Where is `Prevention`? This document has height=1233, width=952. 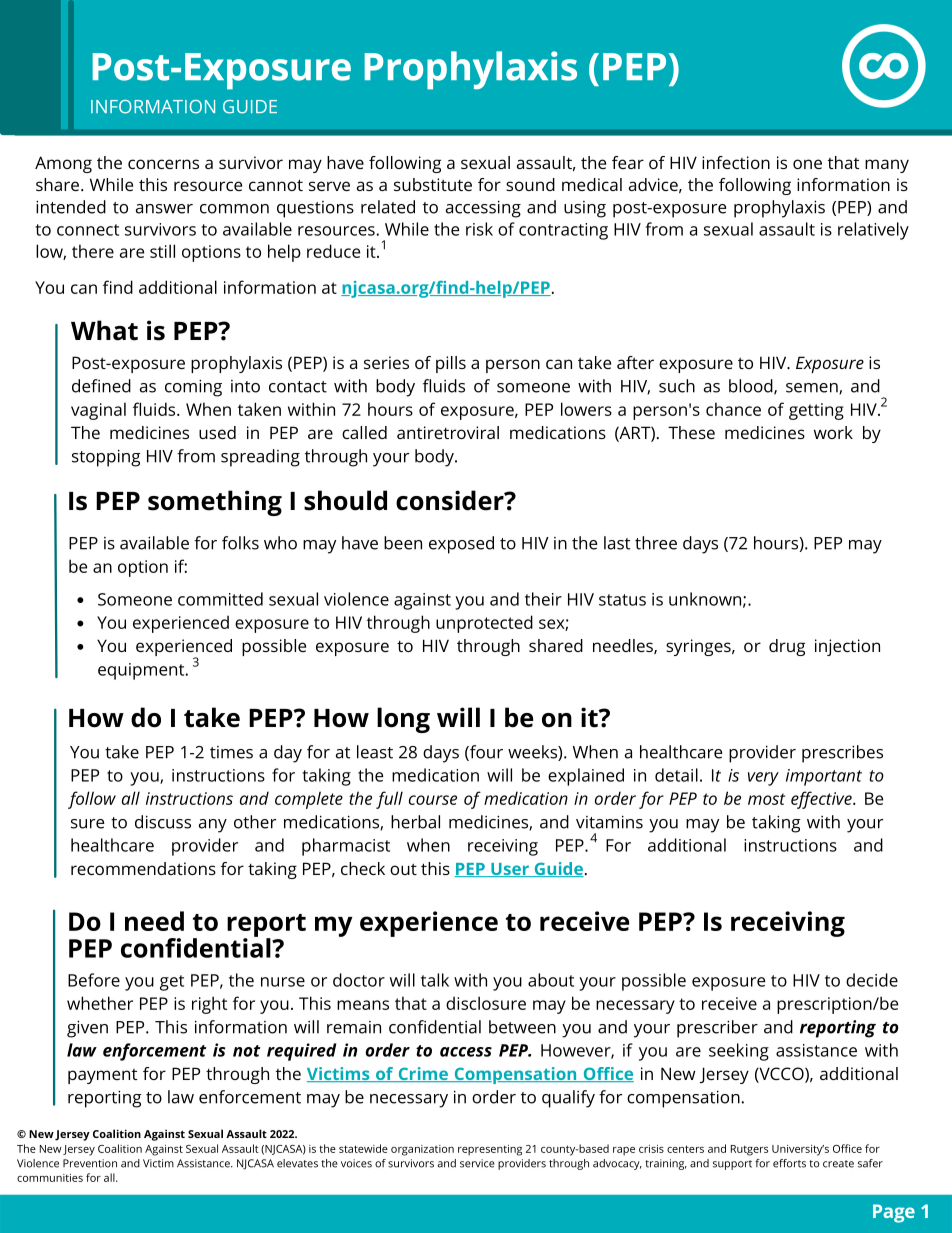
Prevention is located at coordinates (90, 1163).
